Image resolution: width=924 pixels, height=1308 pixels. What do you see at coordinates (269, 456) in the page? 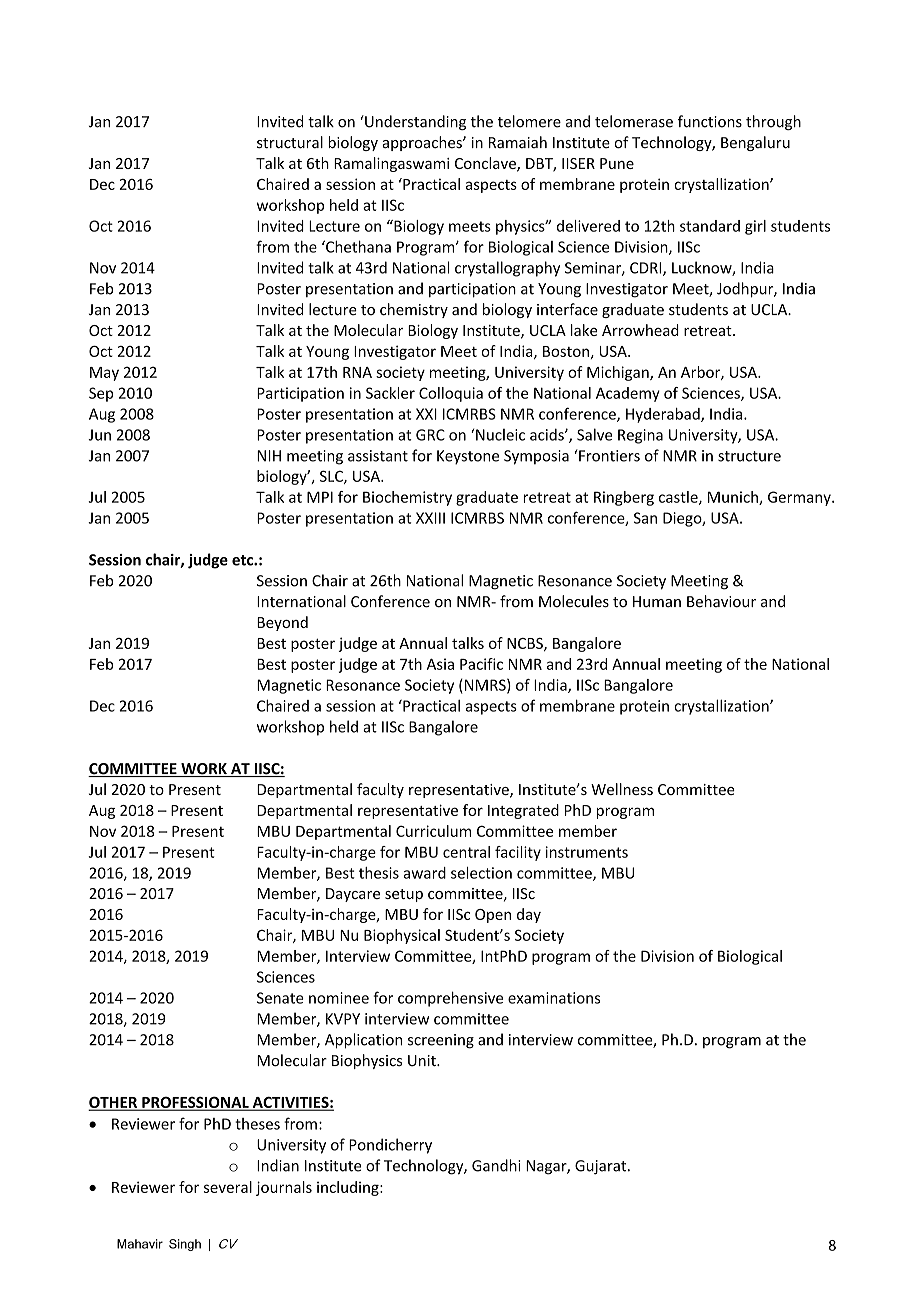
I see `NIH` at bounding box center [269, 456].
